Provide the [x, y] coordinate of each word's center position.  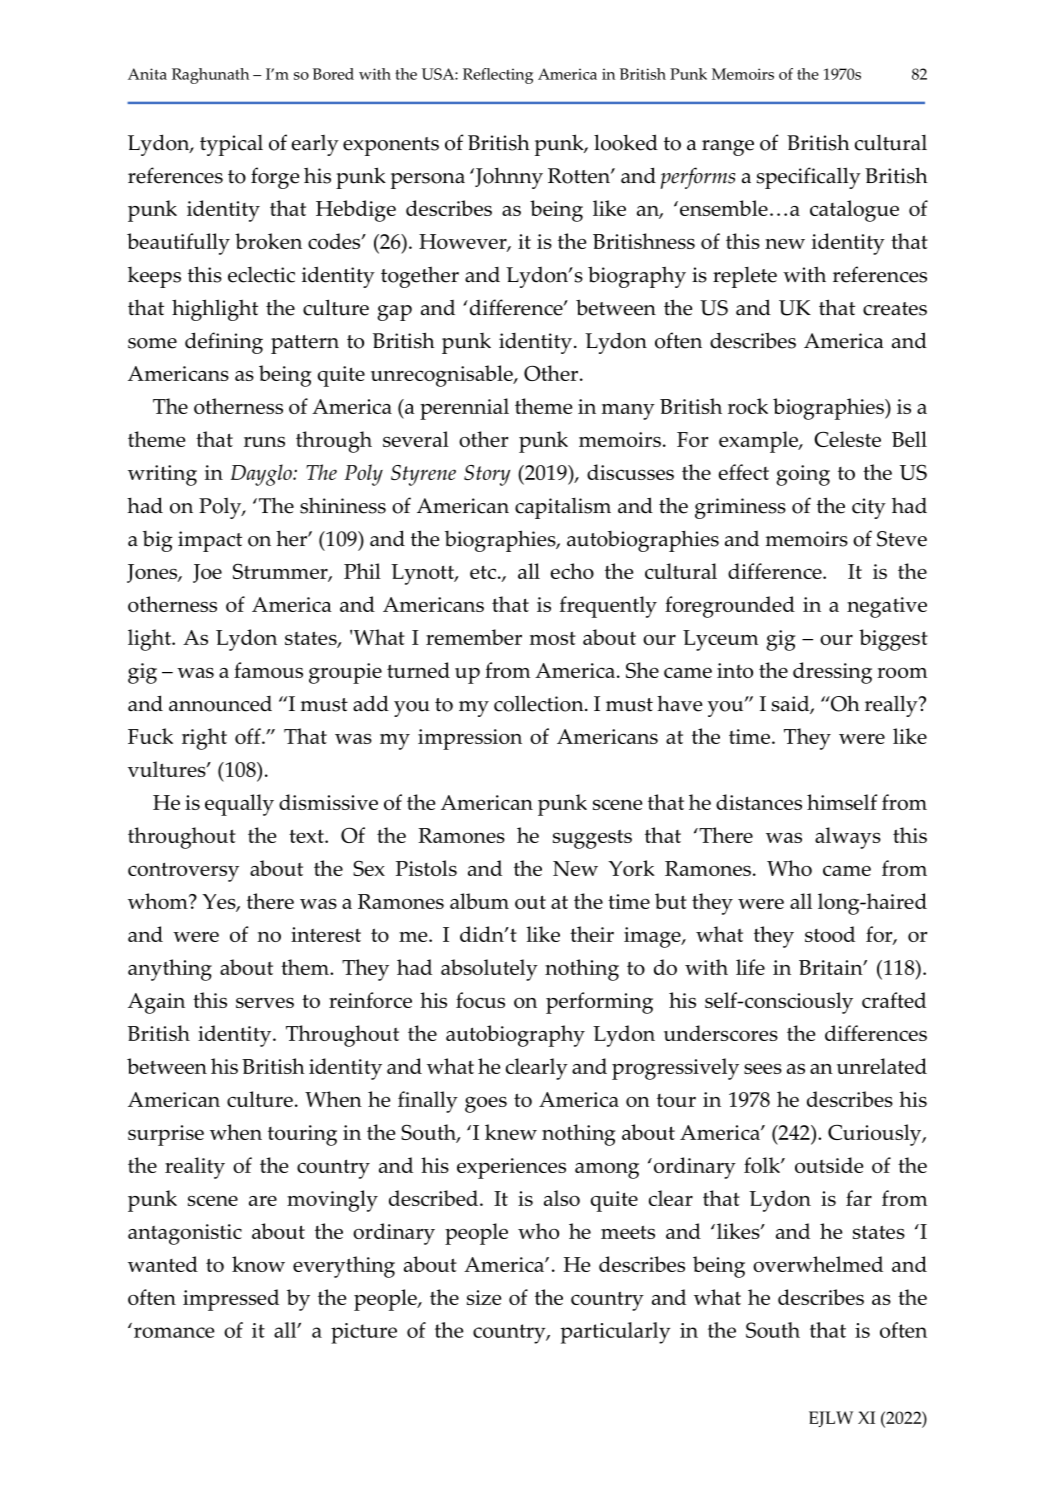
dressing [832, 673]
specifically [809, 178]
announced [220, 704]
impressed [231, 1300]
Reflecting [498, 76]
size [484, 1297]
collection [540, 703]
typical [231, 145]
